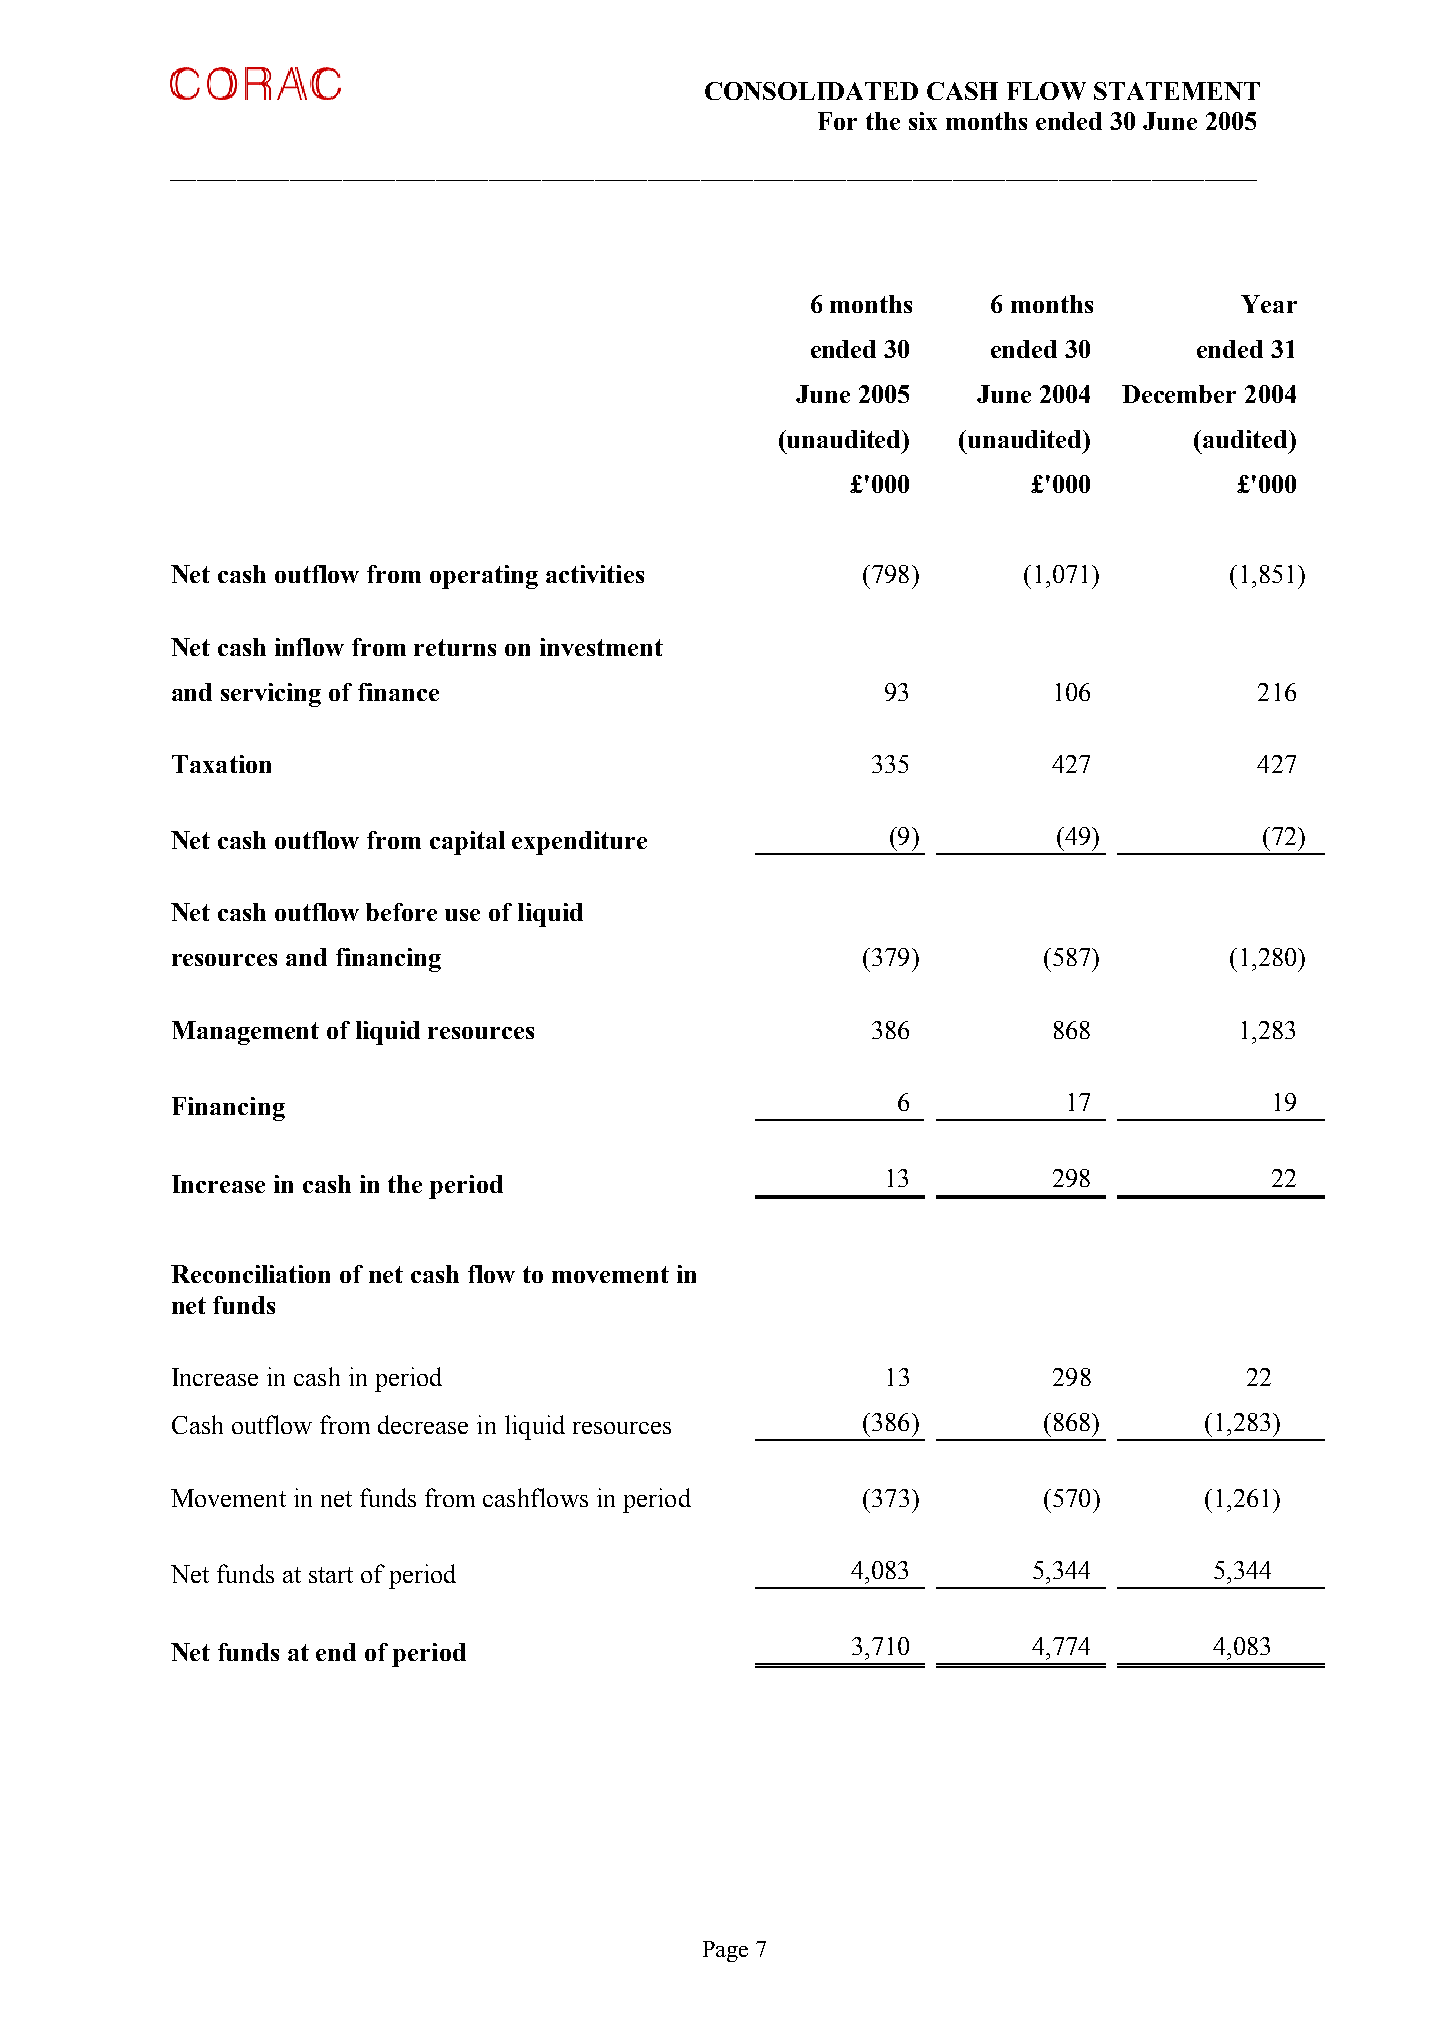 Image resolution: width=1435 pixels, height=2031 pixels. I want to click on STATEMENT, so click(1177, 91).
